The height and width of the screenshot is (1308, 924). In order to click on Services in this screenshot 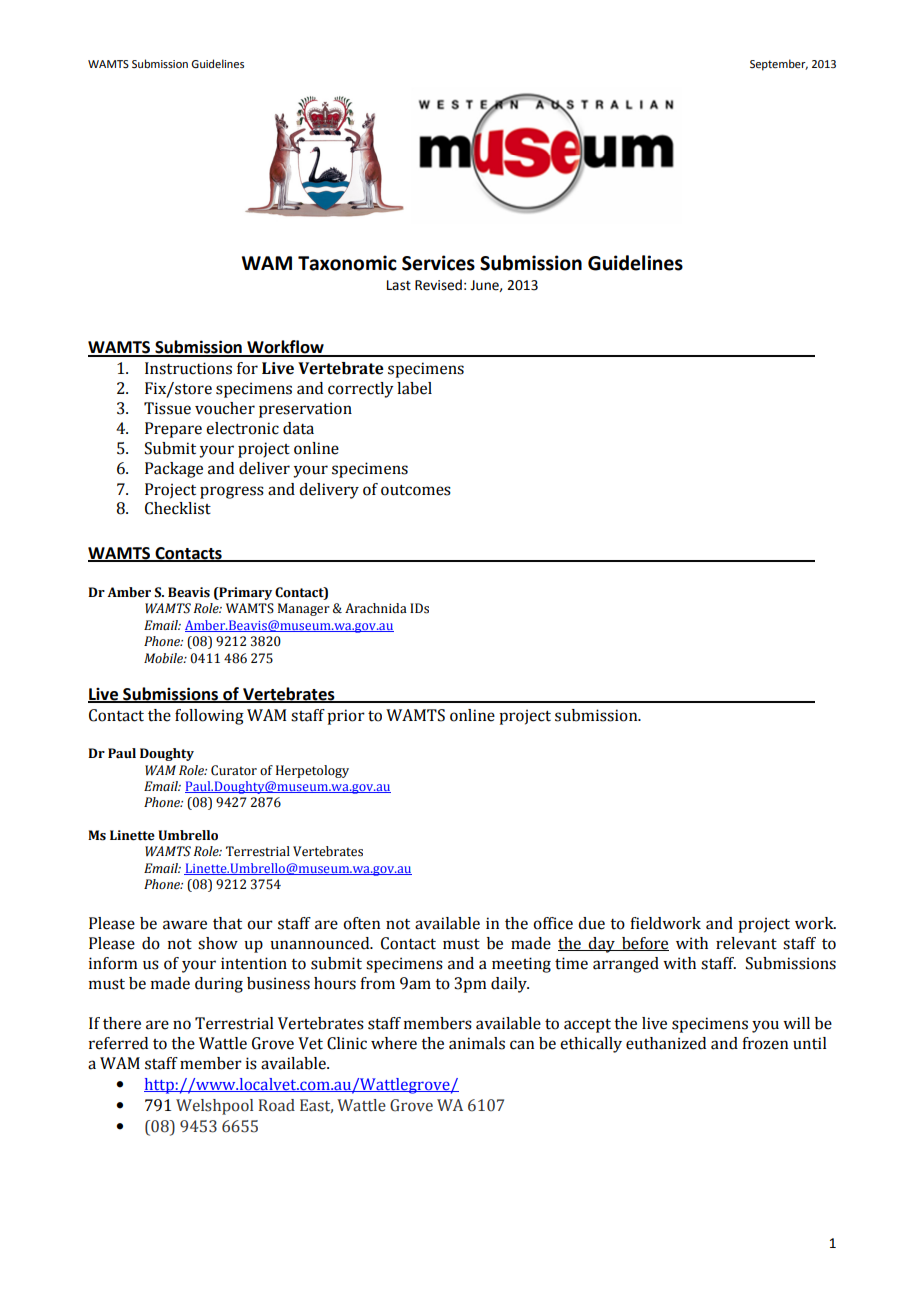, I will do `click(438, 263)`.
